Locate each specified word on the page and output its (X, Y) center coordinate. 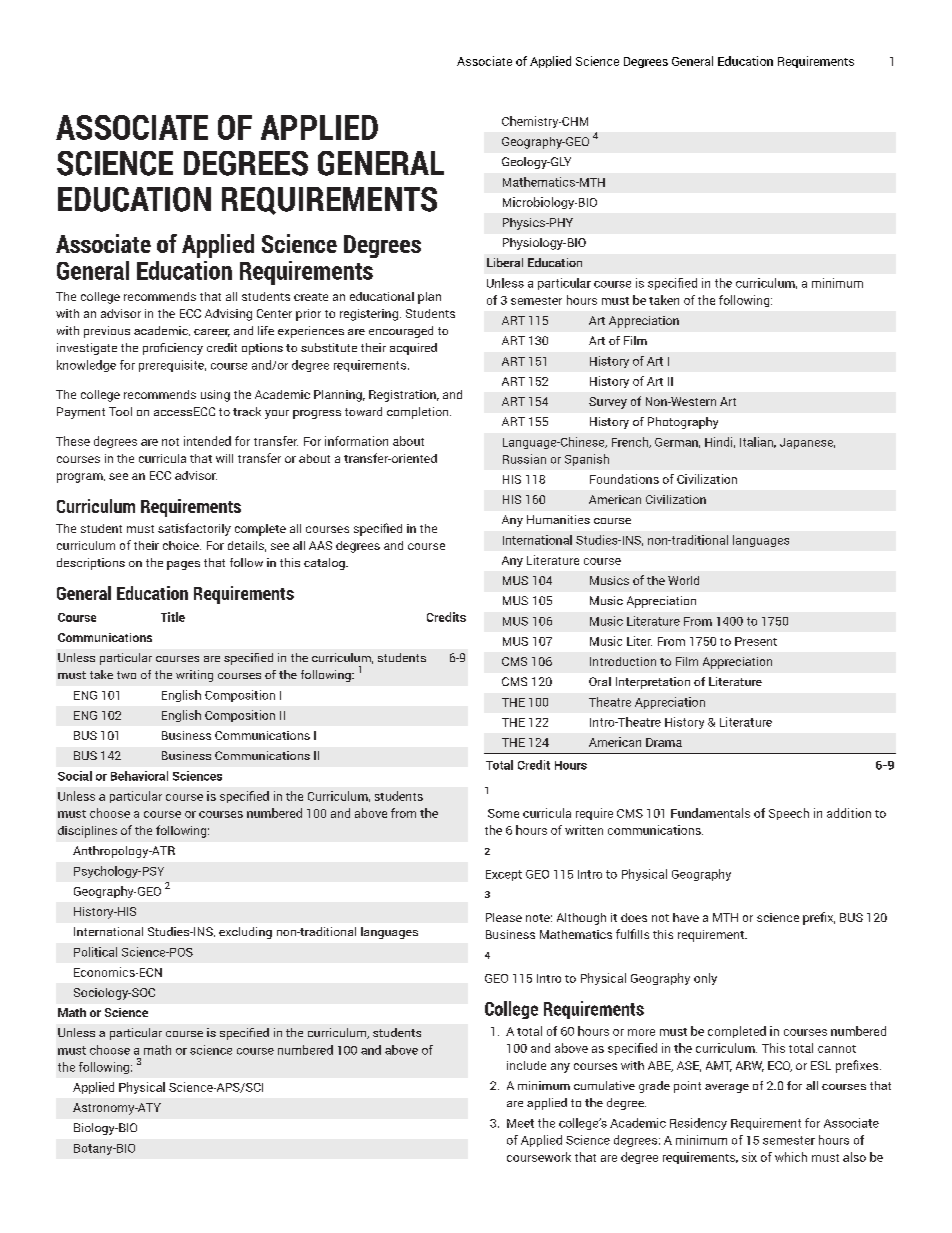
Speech (789, 814)
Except (504, 875)
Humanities (558, 519)
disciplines (87, 832)
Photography (683, 423)
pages (183, 565)
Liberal (505, 262)
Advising (228, 315)
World (683, 580)
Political (95, 952)
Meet (520, 1123)
